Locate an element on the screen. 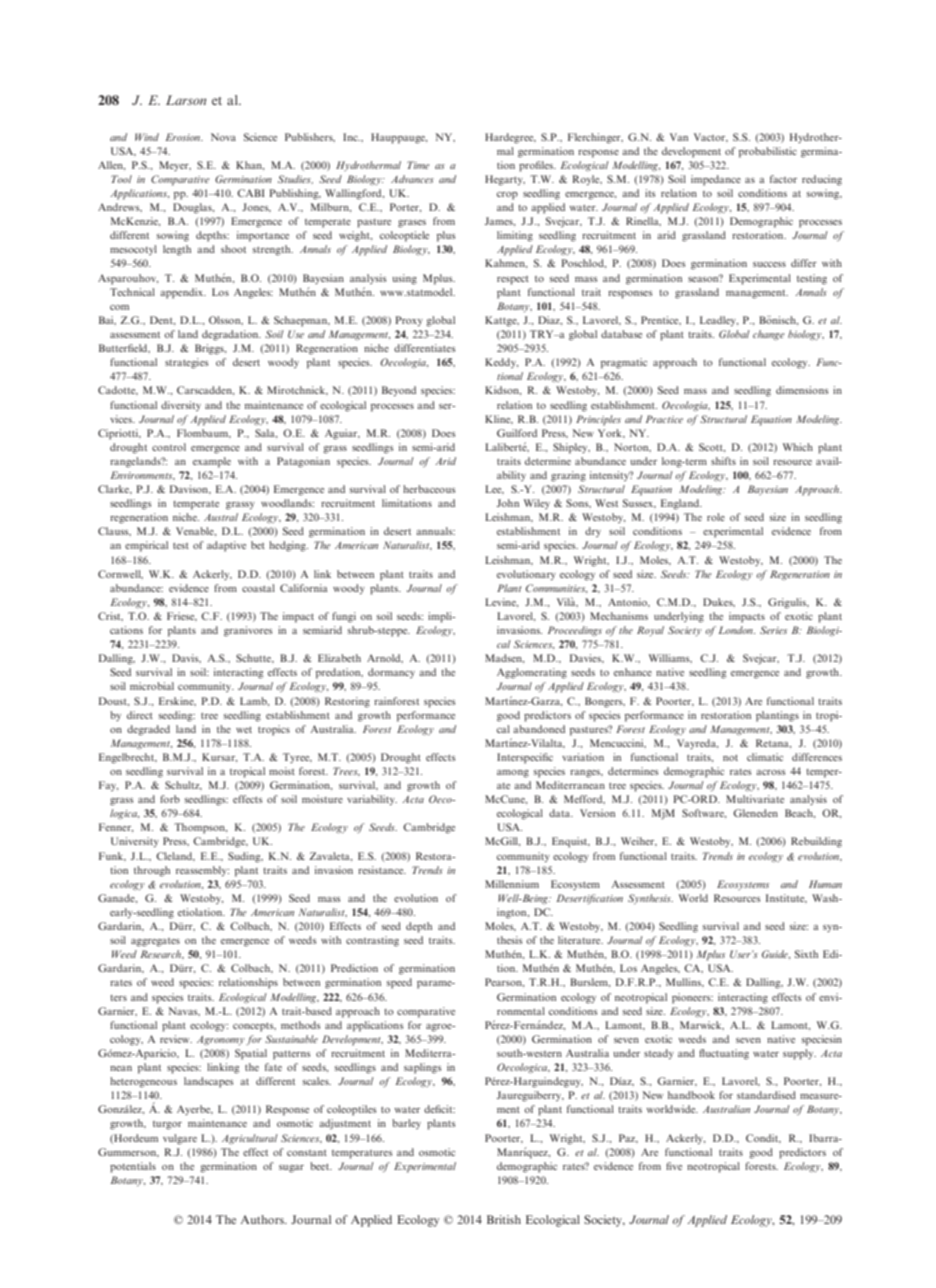 The width and height of the screenshot is (936, 1288). Nova is located at coordinates (223, 137).
